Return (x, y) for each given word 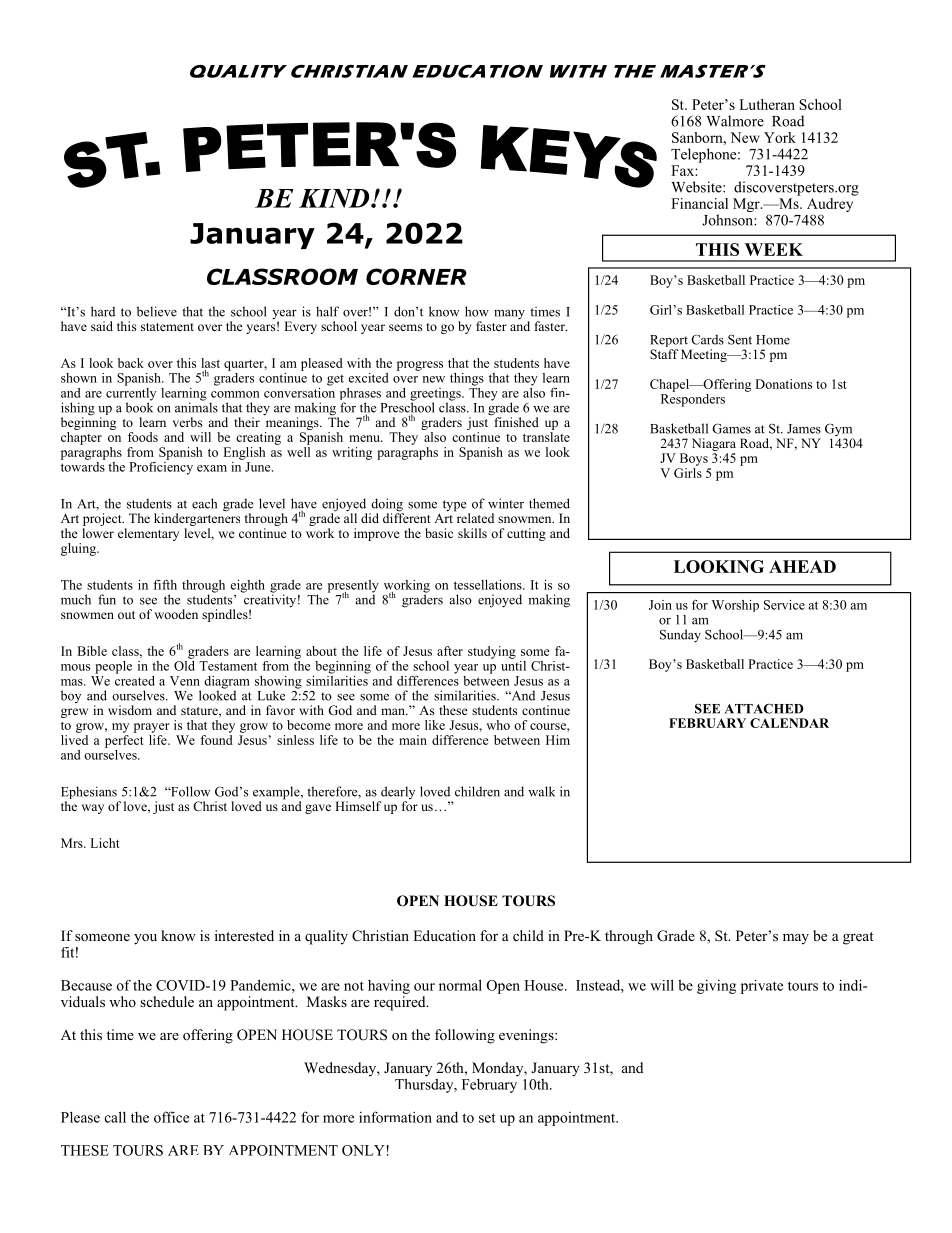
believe (157, 311)
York (780, 137)
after (450, 651)
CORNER (416, 276)
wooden (176, 614)
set (487, 1118)
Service (784, 605)
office (171, 1117)
